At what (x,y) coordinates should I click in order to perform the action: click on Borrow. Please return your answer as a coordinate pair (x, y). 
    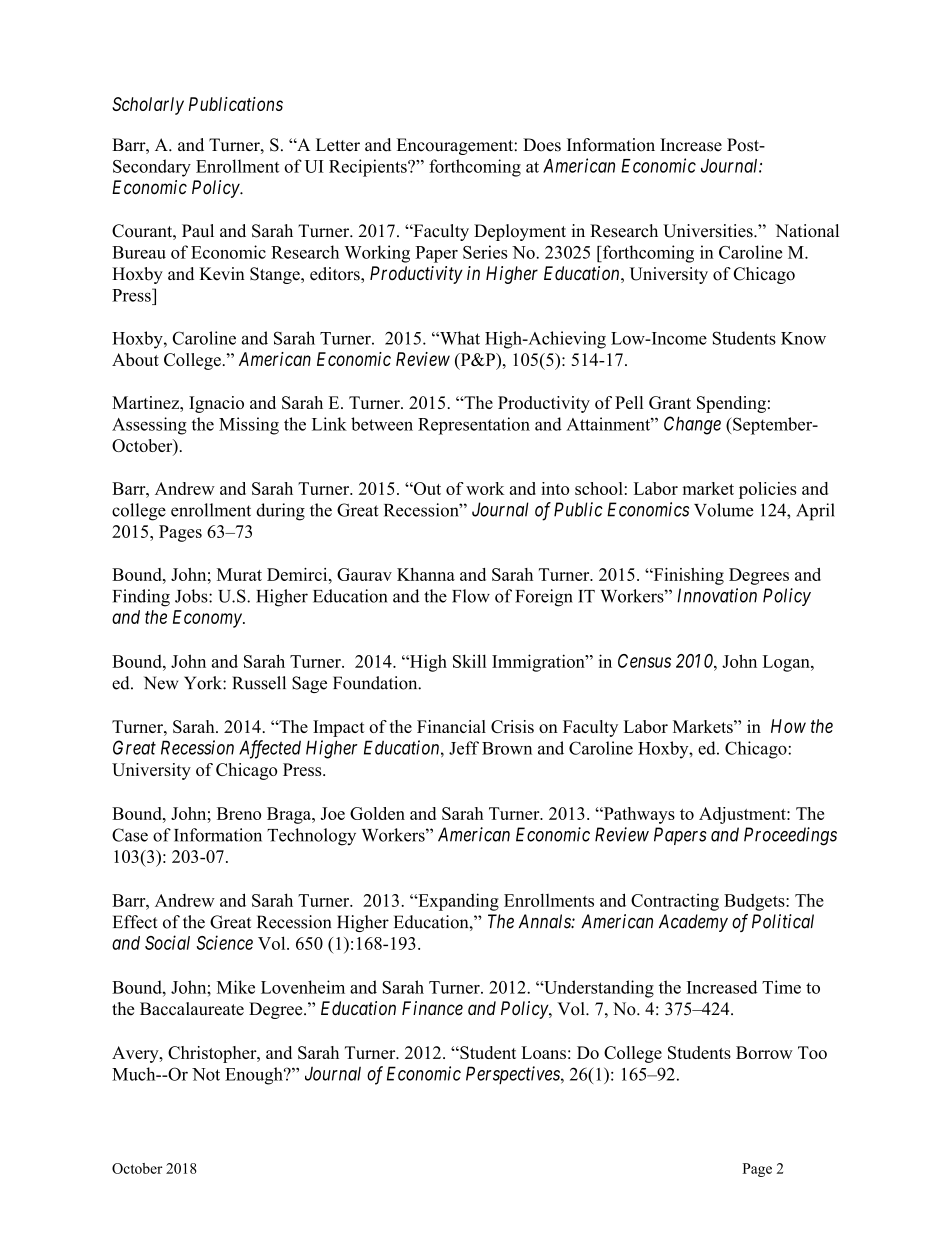
    Looking at the image, I should click on (764, 1052).
